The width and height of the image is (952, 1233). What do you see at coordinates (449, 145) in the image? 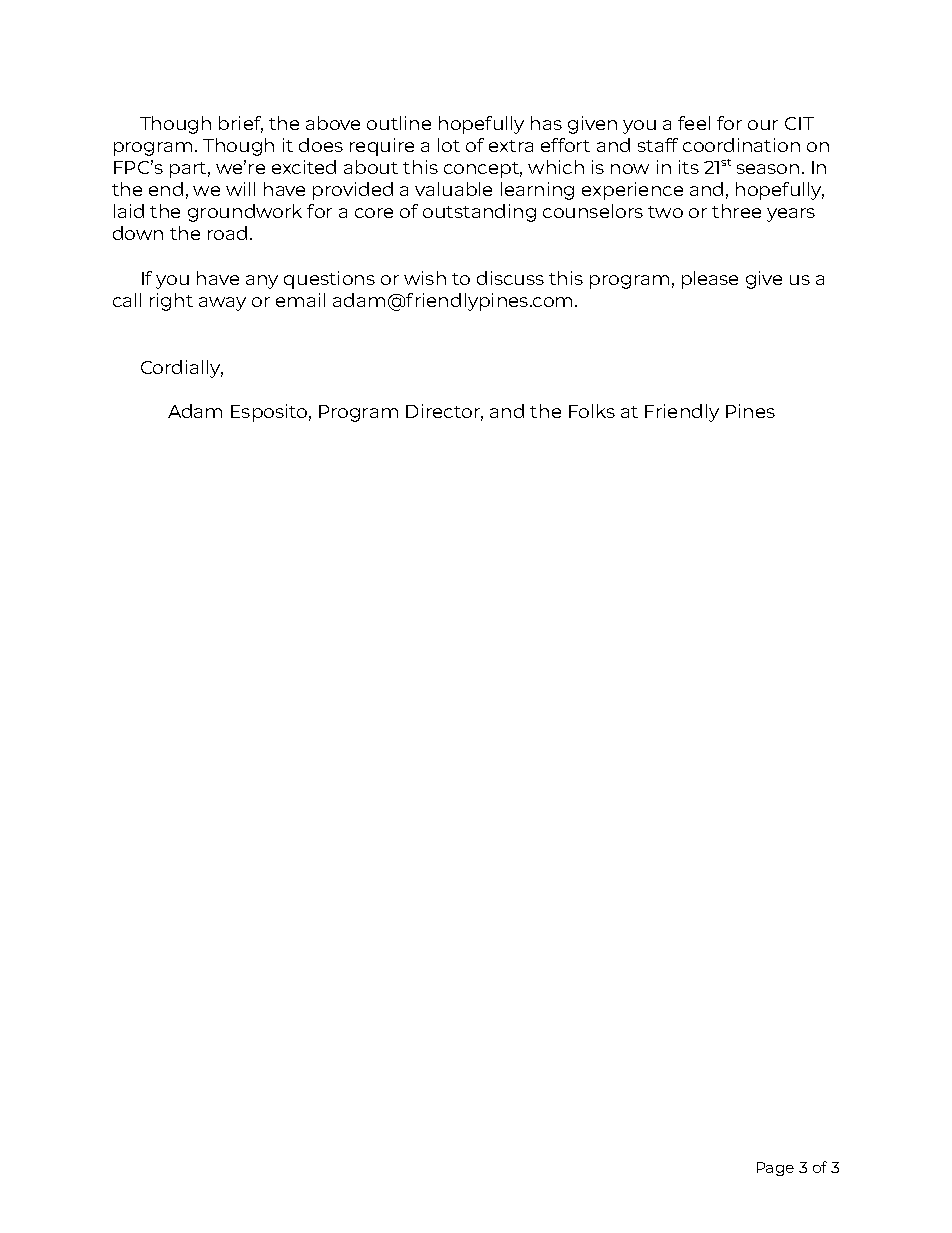
I see `lot` at bounding box center [449, 145].
